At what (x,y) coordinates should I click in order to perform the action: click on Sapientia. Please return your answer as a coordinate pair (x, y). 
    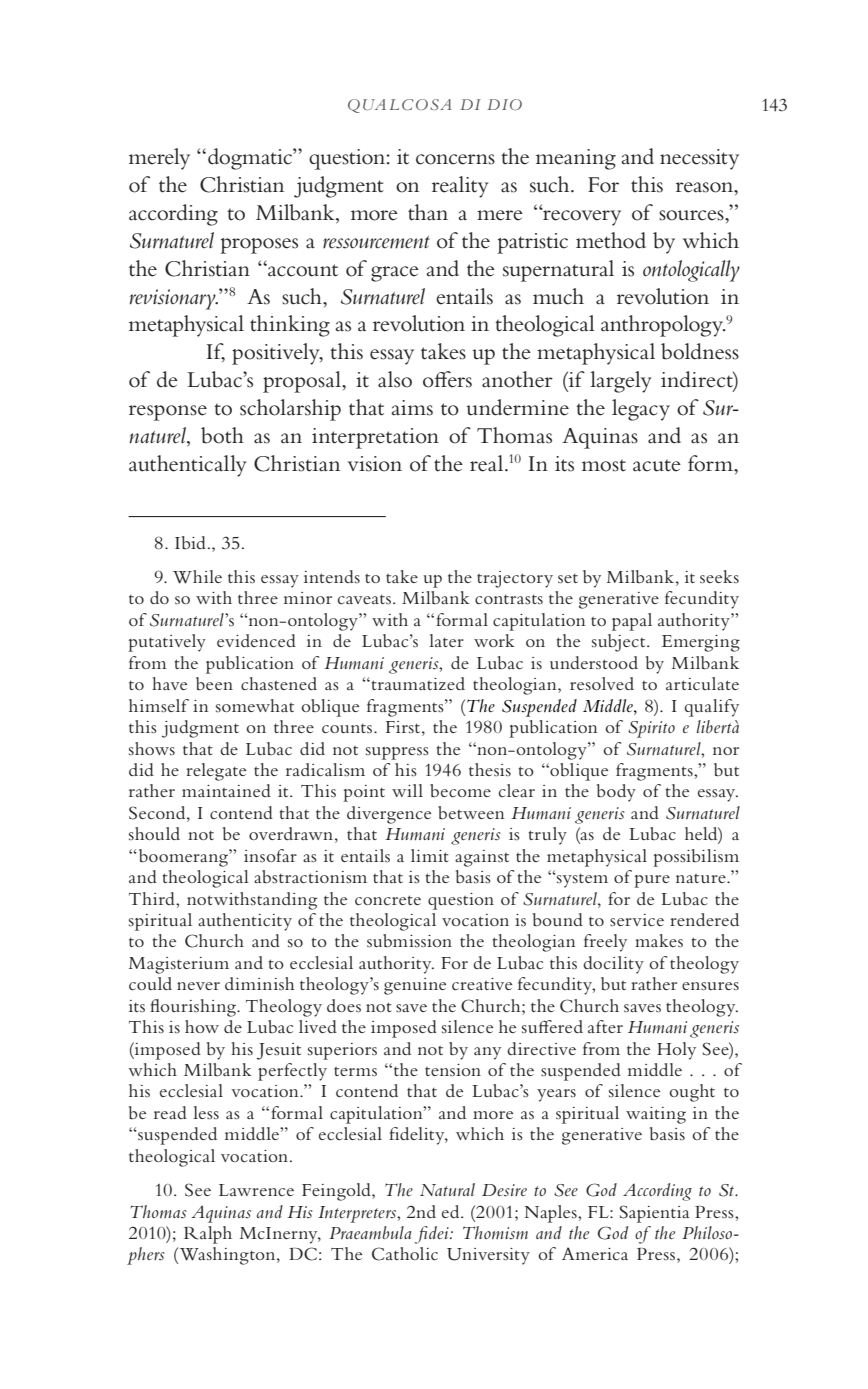
    Looking at the image, I should click on (654, 1214).
